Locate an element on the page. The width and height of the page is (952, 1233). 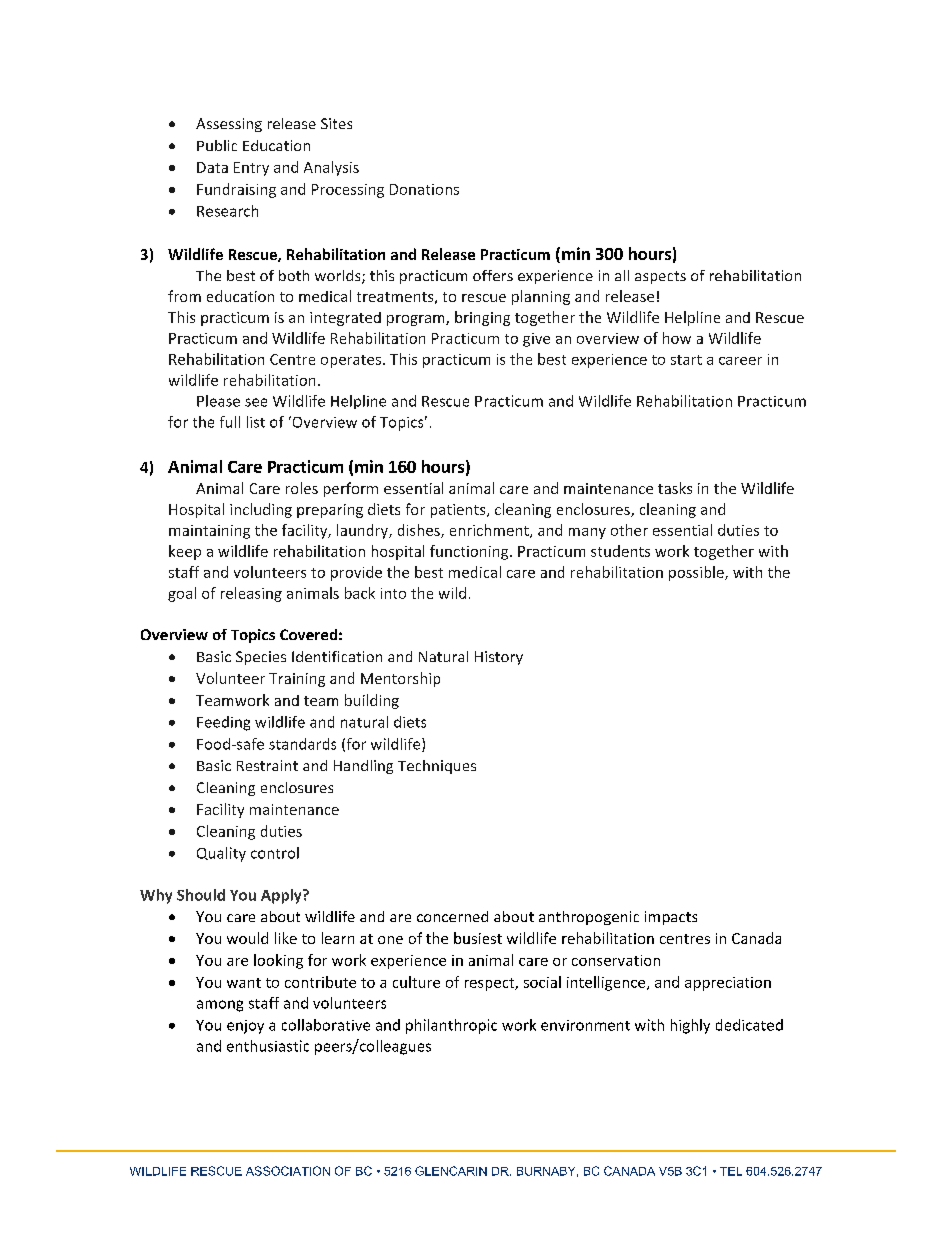
ASSOCIATION is located at coordinates (288, 1171).
